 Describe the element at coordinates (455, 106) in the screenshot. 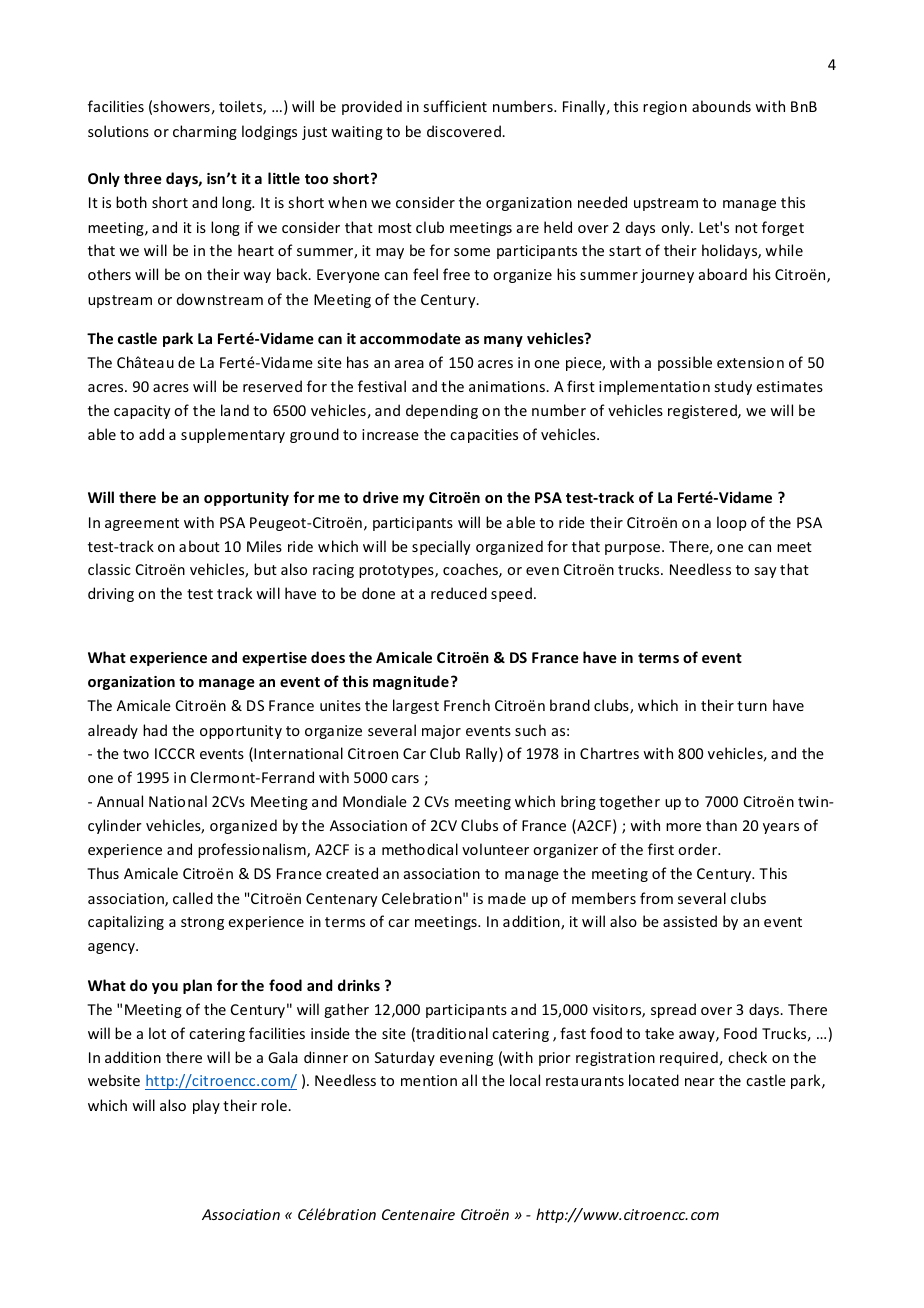

I see `sufficient` at that location.
